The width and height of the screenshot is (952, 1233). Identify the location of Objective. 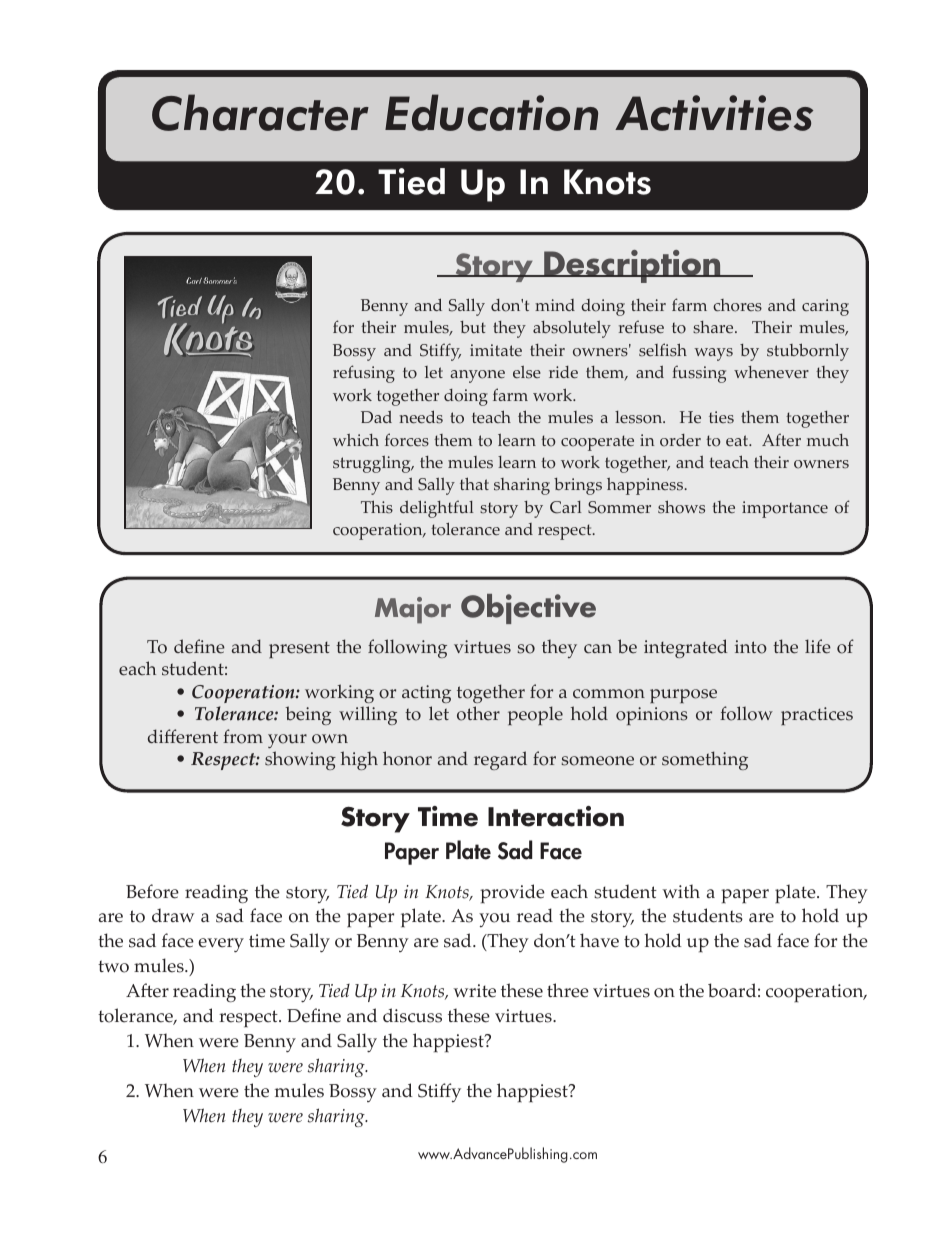
(528, 609).
